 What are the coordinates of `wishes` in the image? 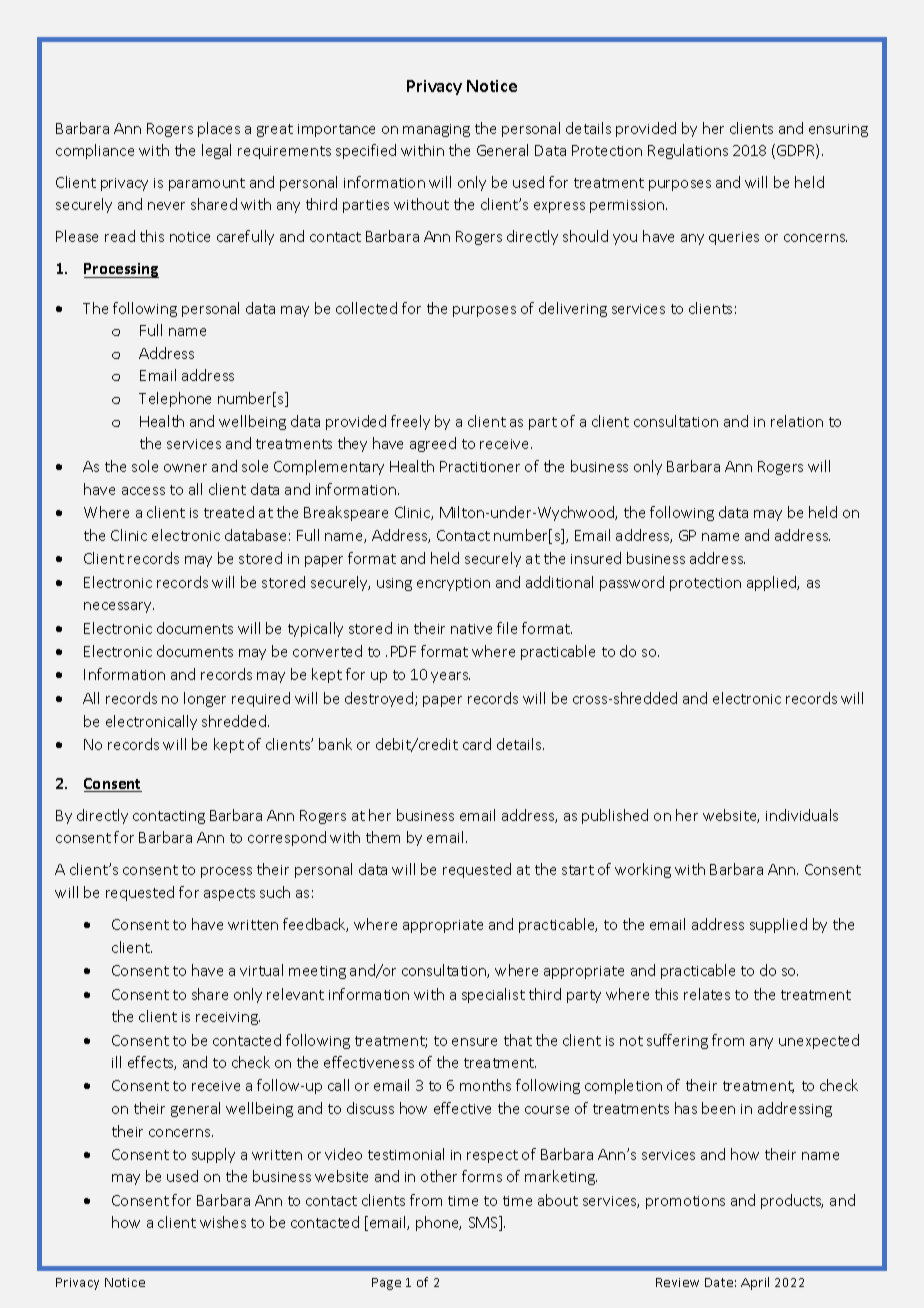 It's located at (223, 1222).
